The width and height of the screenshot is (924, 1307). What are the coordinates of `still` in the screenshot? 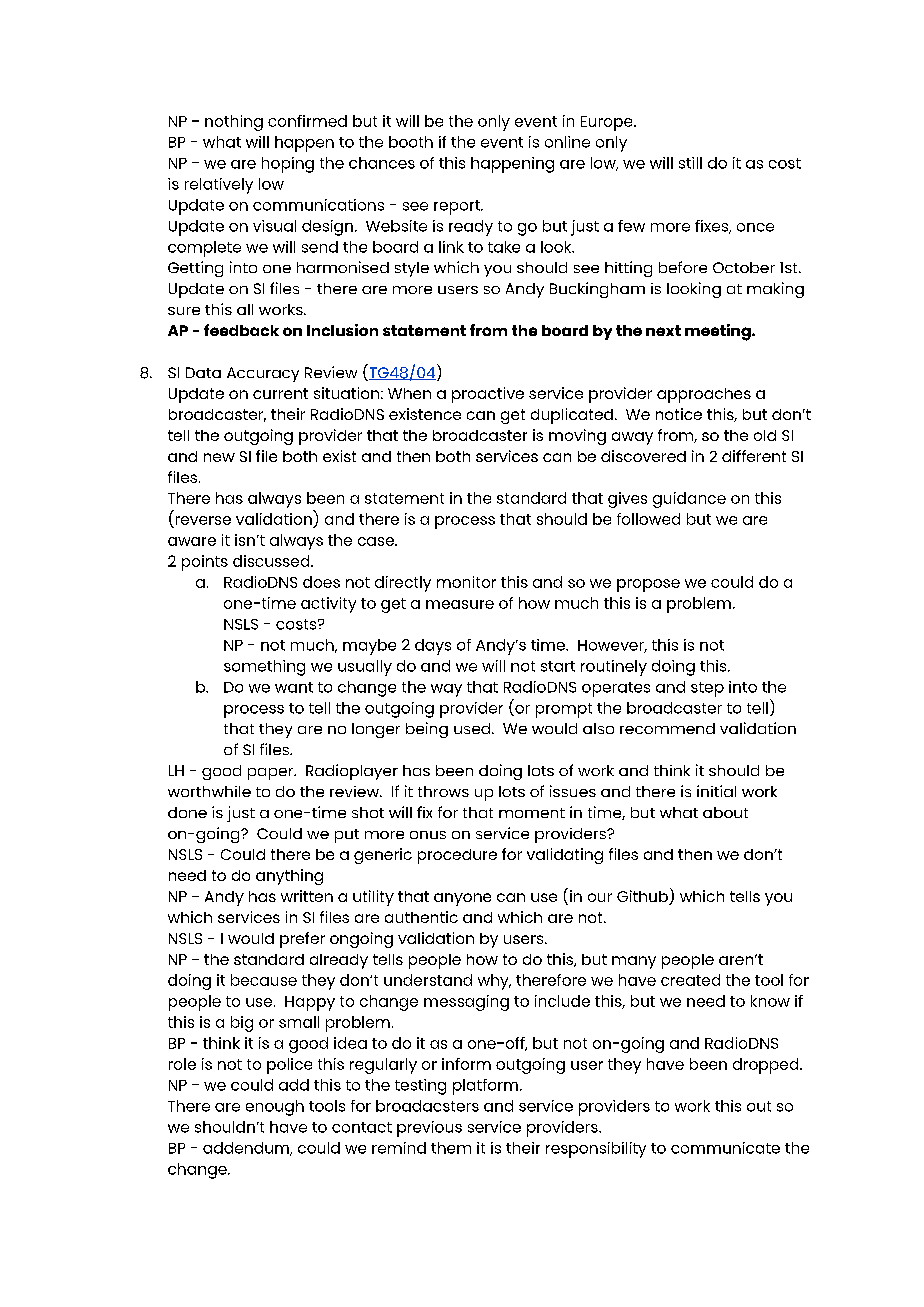 It's located at (690, 163).
